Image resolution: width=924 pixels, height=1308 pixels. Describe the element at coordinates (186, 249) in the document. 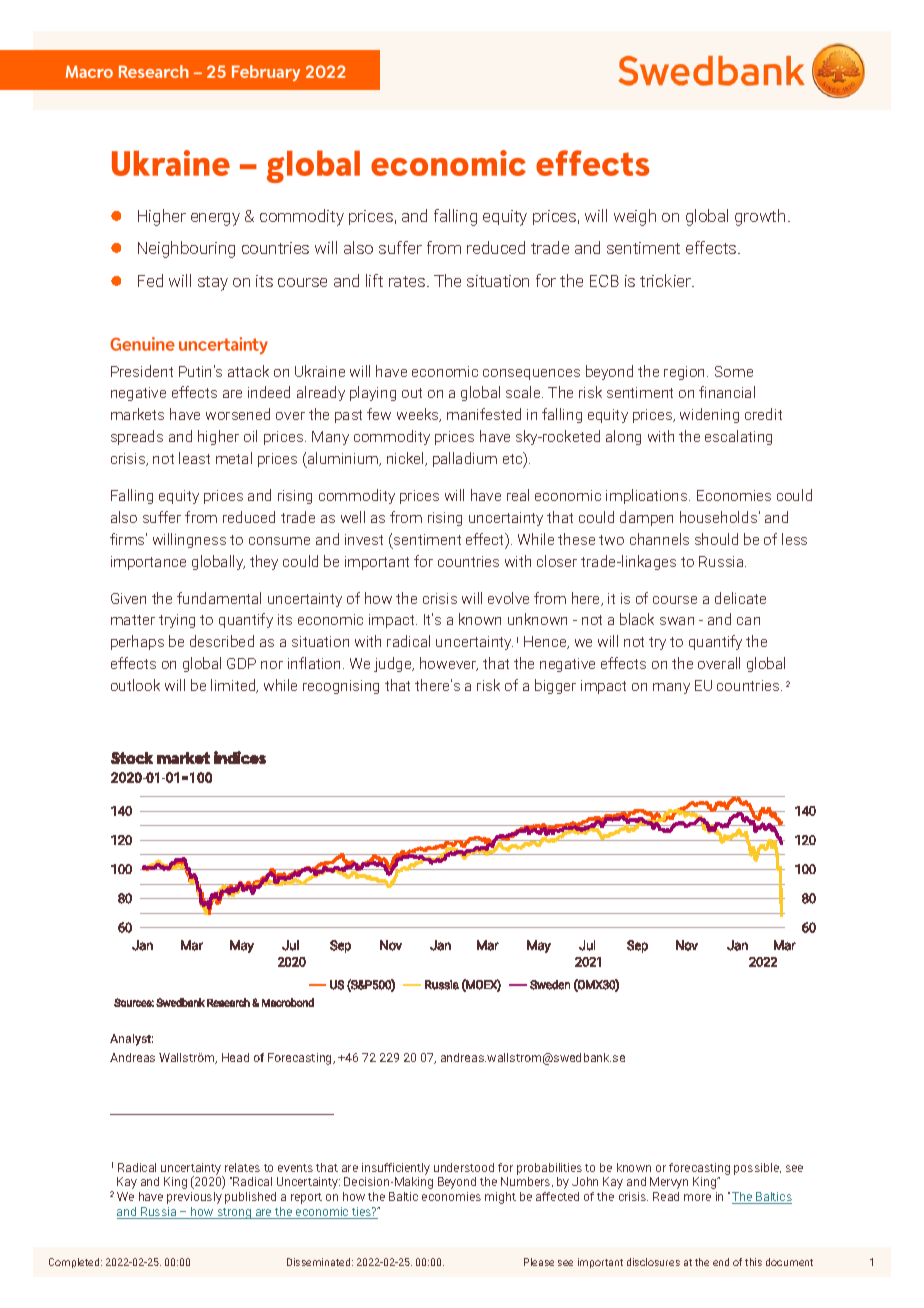

I see `Neighbouring` at that location.
